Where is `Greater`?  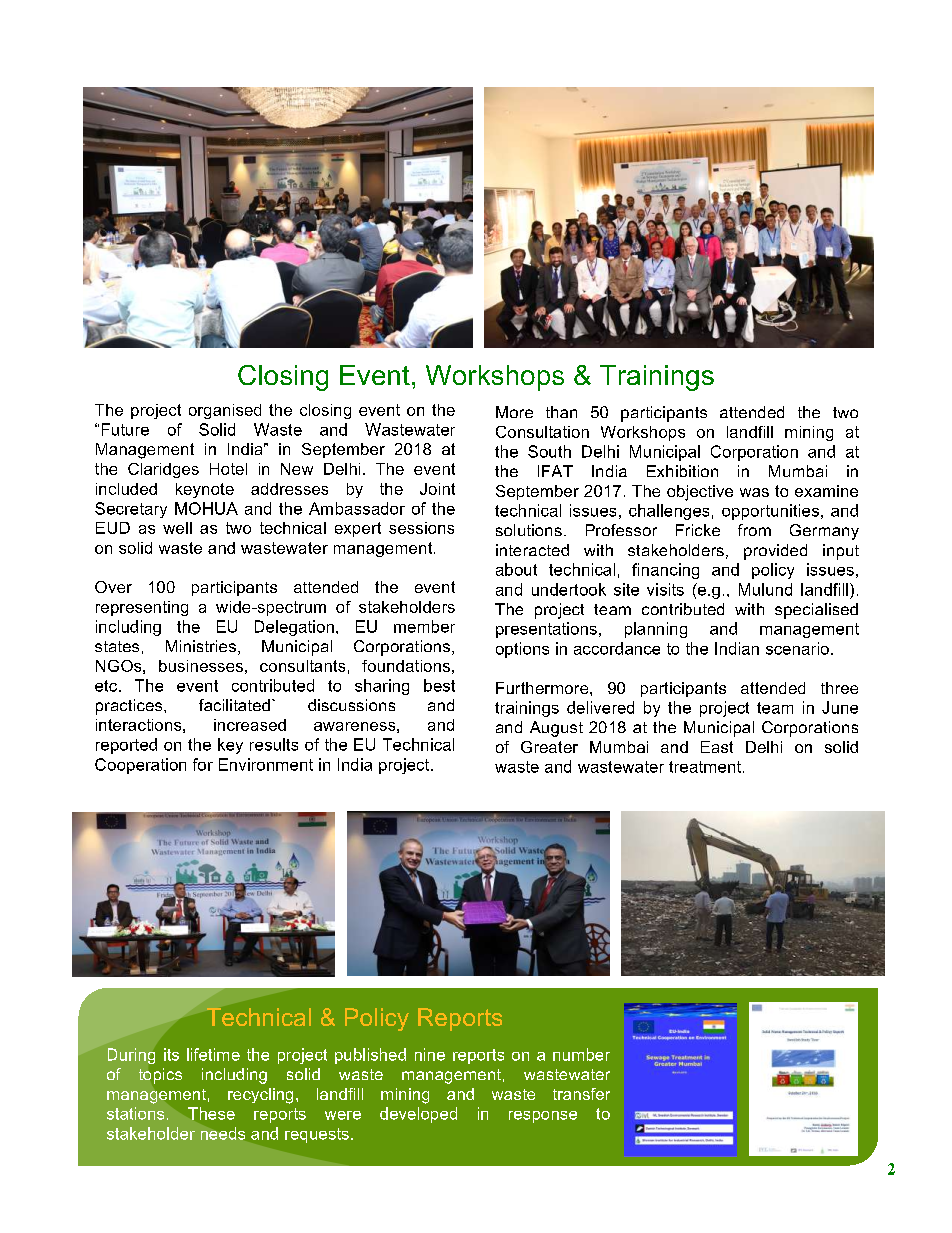 Greater is located at coordinates (549, 747).
